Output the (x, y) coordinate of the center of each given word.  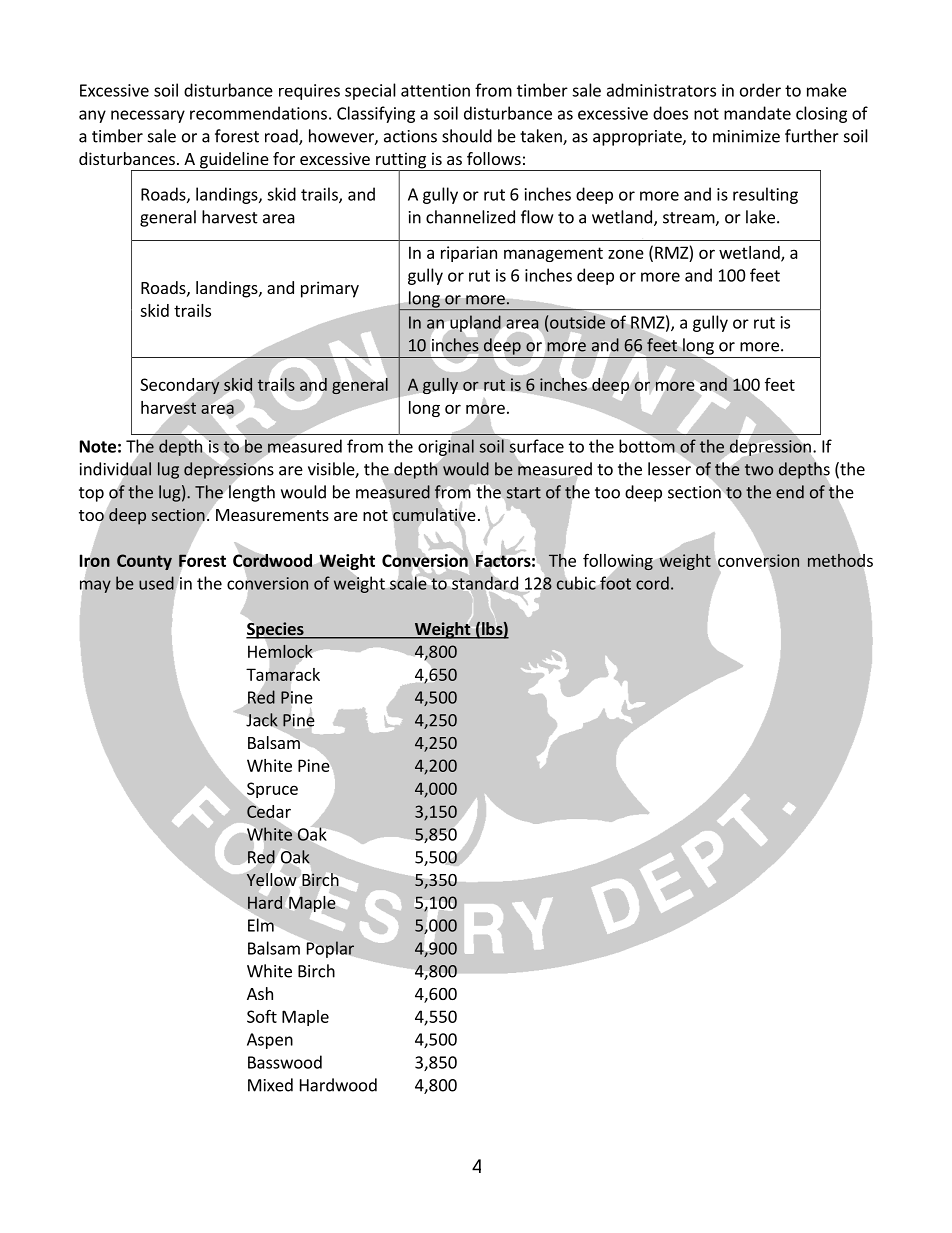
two (759, 470)
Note (98, 446)
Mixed (270, 1085)
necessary (148, 116)
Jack (262, 720)
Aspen (270, 1041)
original (446, 447)
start (524, 493)
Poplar (330, 949)
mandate (757, 113)
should (467, 136)
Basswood (285, 1062)
